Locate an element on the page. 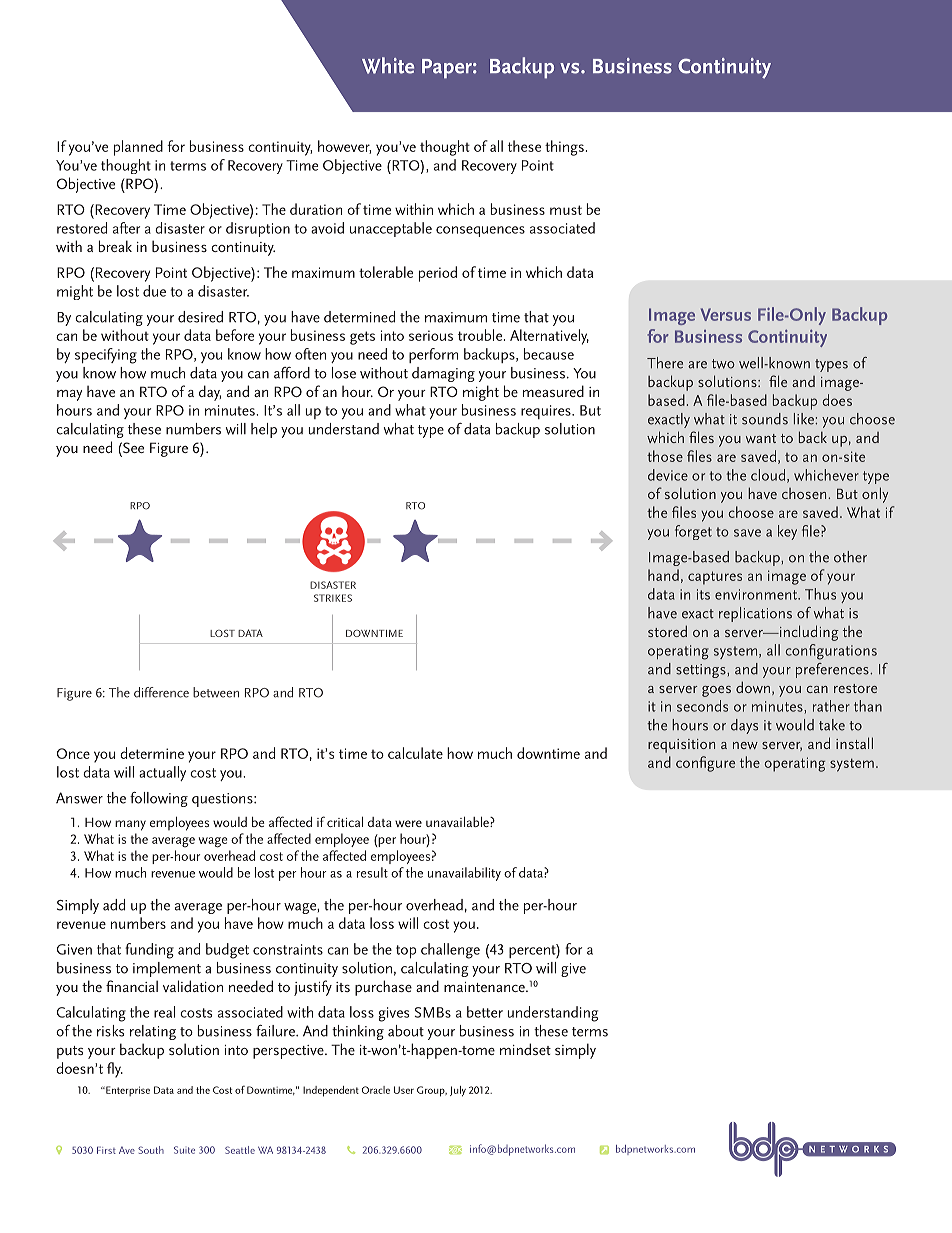  hand is located at coordinates (663, 575).
